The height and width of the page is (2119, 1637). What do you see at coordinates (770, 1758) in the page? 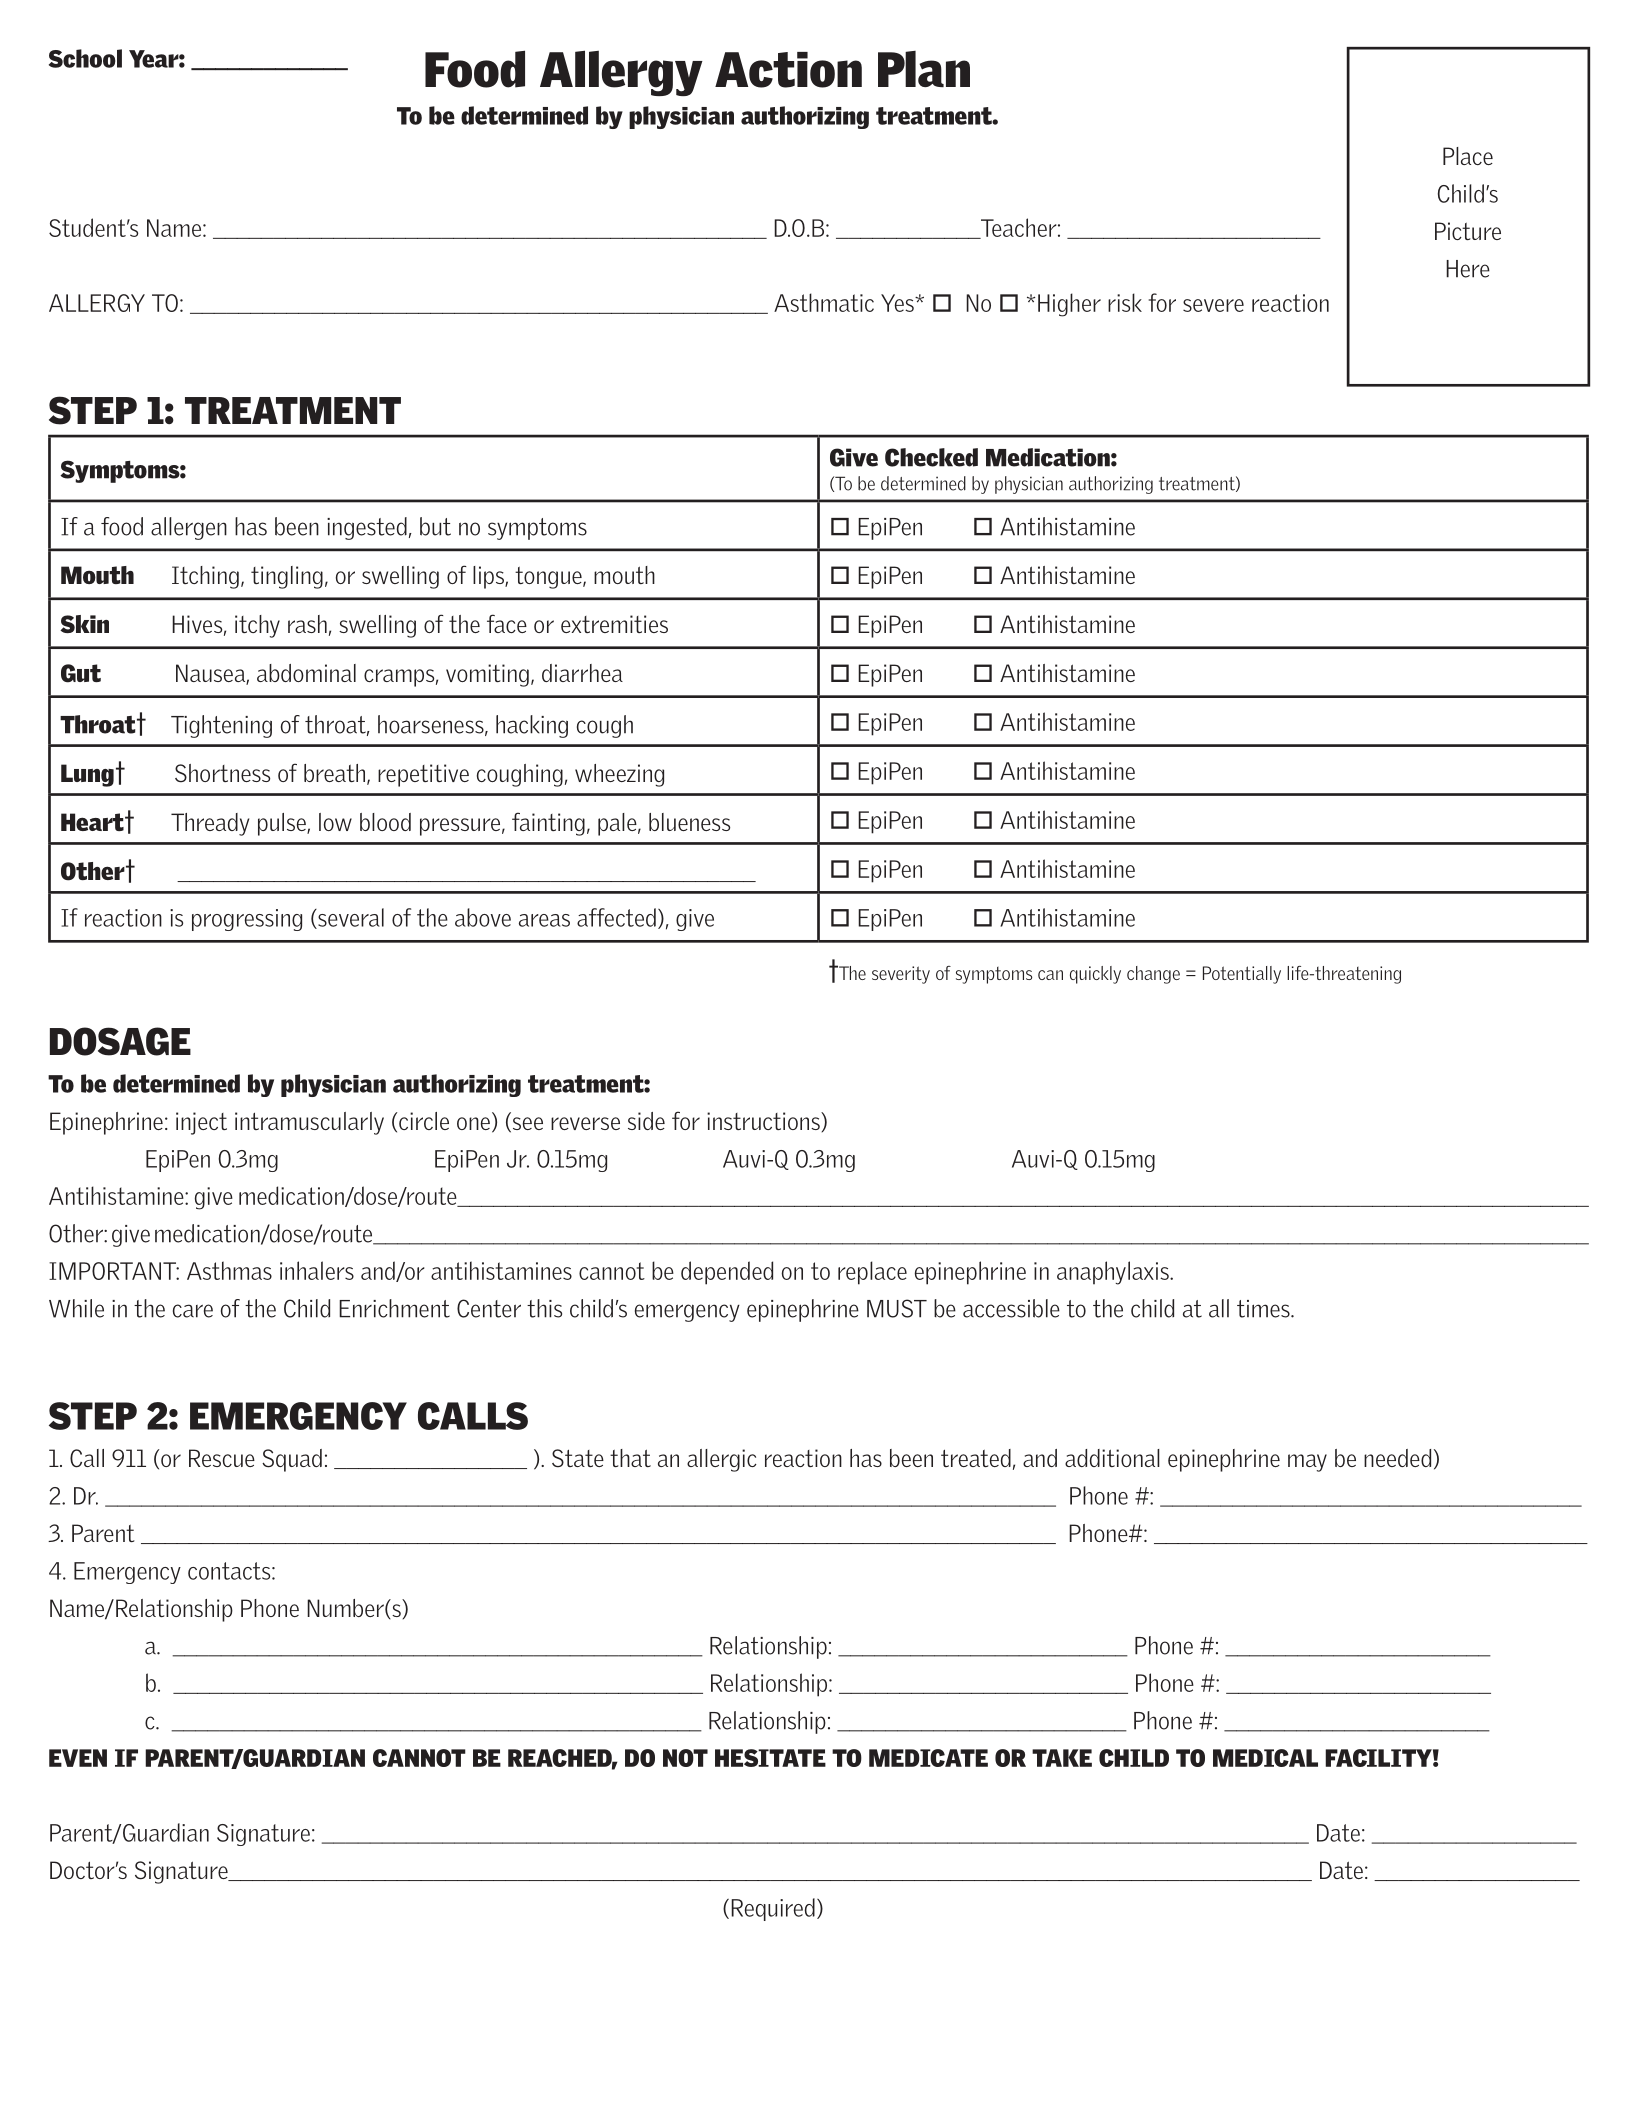
I see `HESITATE` at bounding box center [770, 1758].
